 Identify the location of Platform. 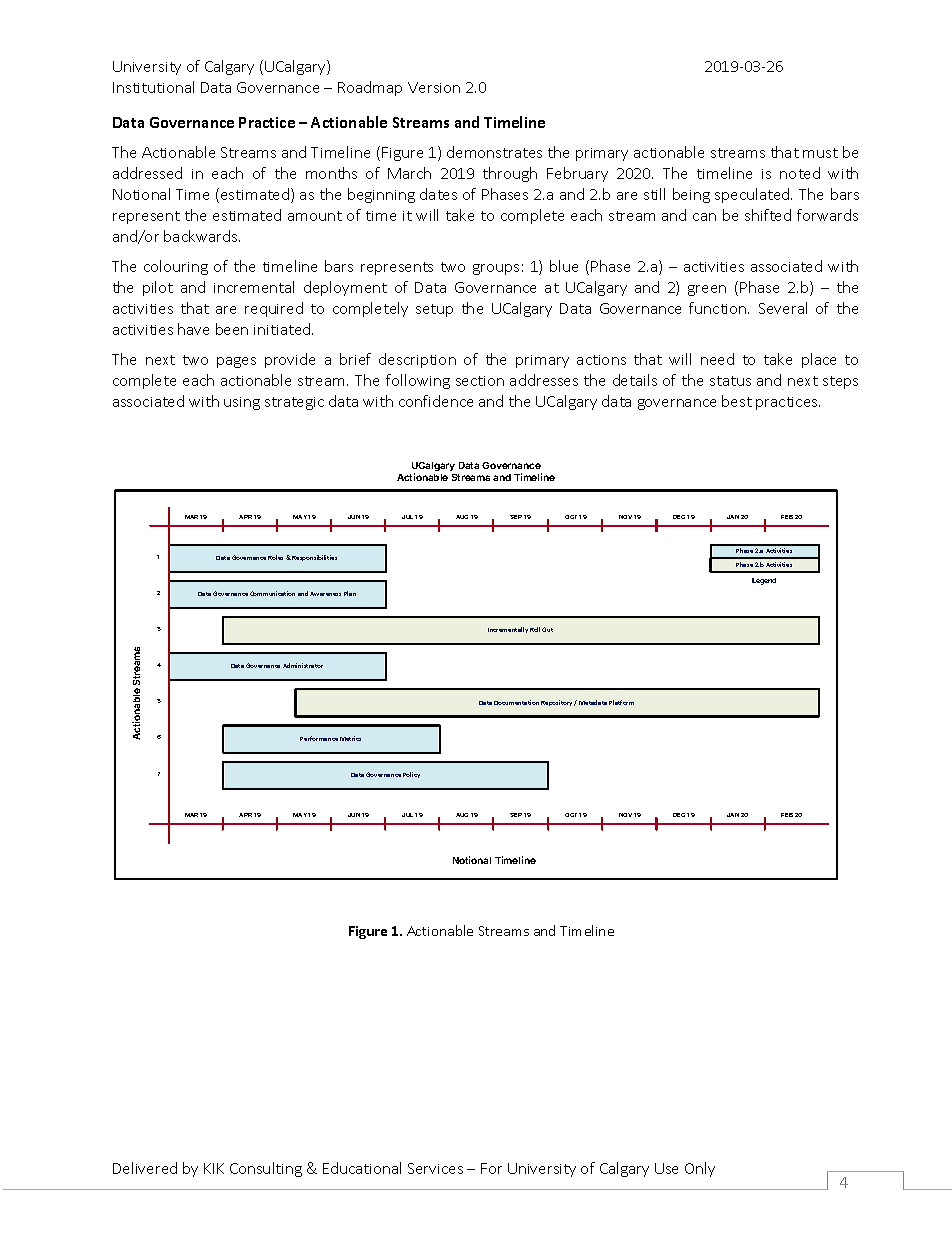
(621, 702).
